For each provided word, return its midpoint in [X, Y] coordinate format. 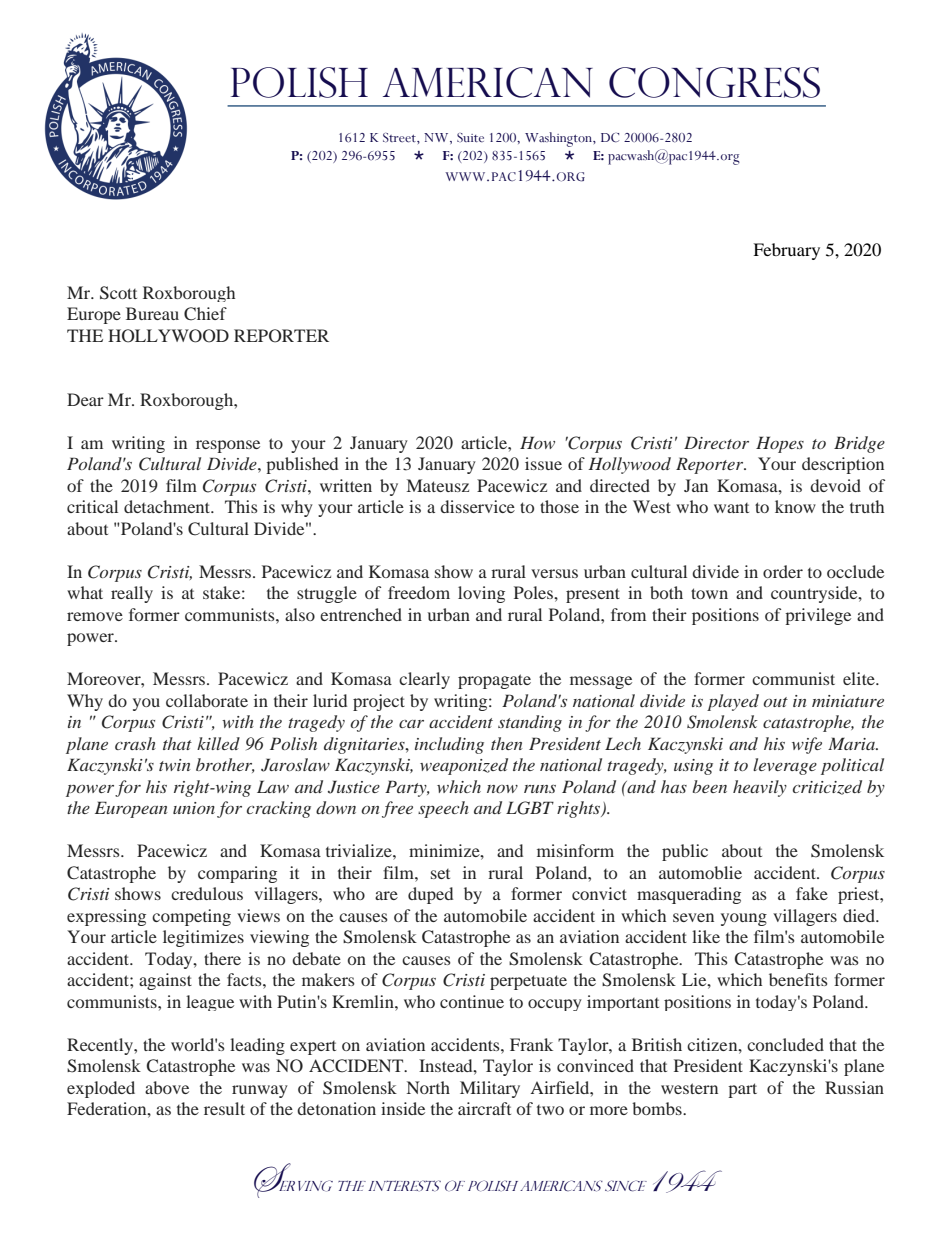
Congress [714, 82]
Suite [470, 138]
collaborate [207, 700]
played [733, 702]
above [167, 1087]
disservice [477, 506]
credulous [207, 893]
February [786, 251]
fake [812, 893]
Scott [118, 293]
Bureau [152, 313]
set [440, 874]
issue [543, 463]
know [795, 506]
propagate [494, 681]
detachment [168, 506]
